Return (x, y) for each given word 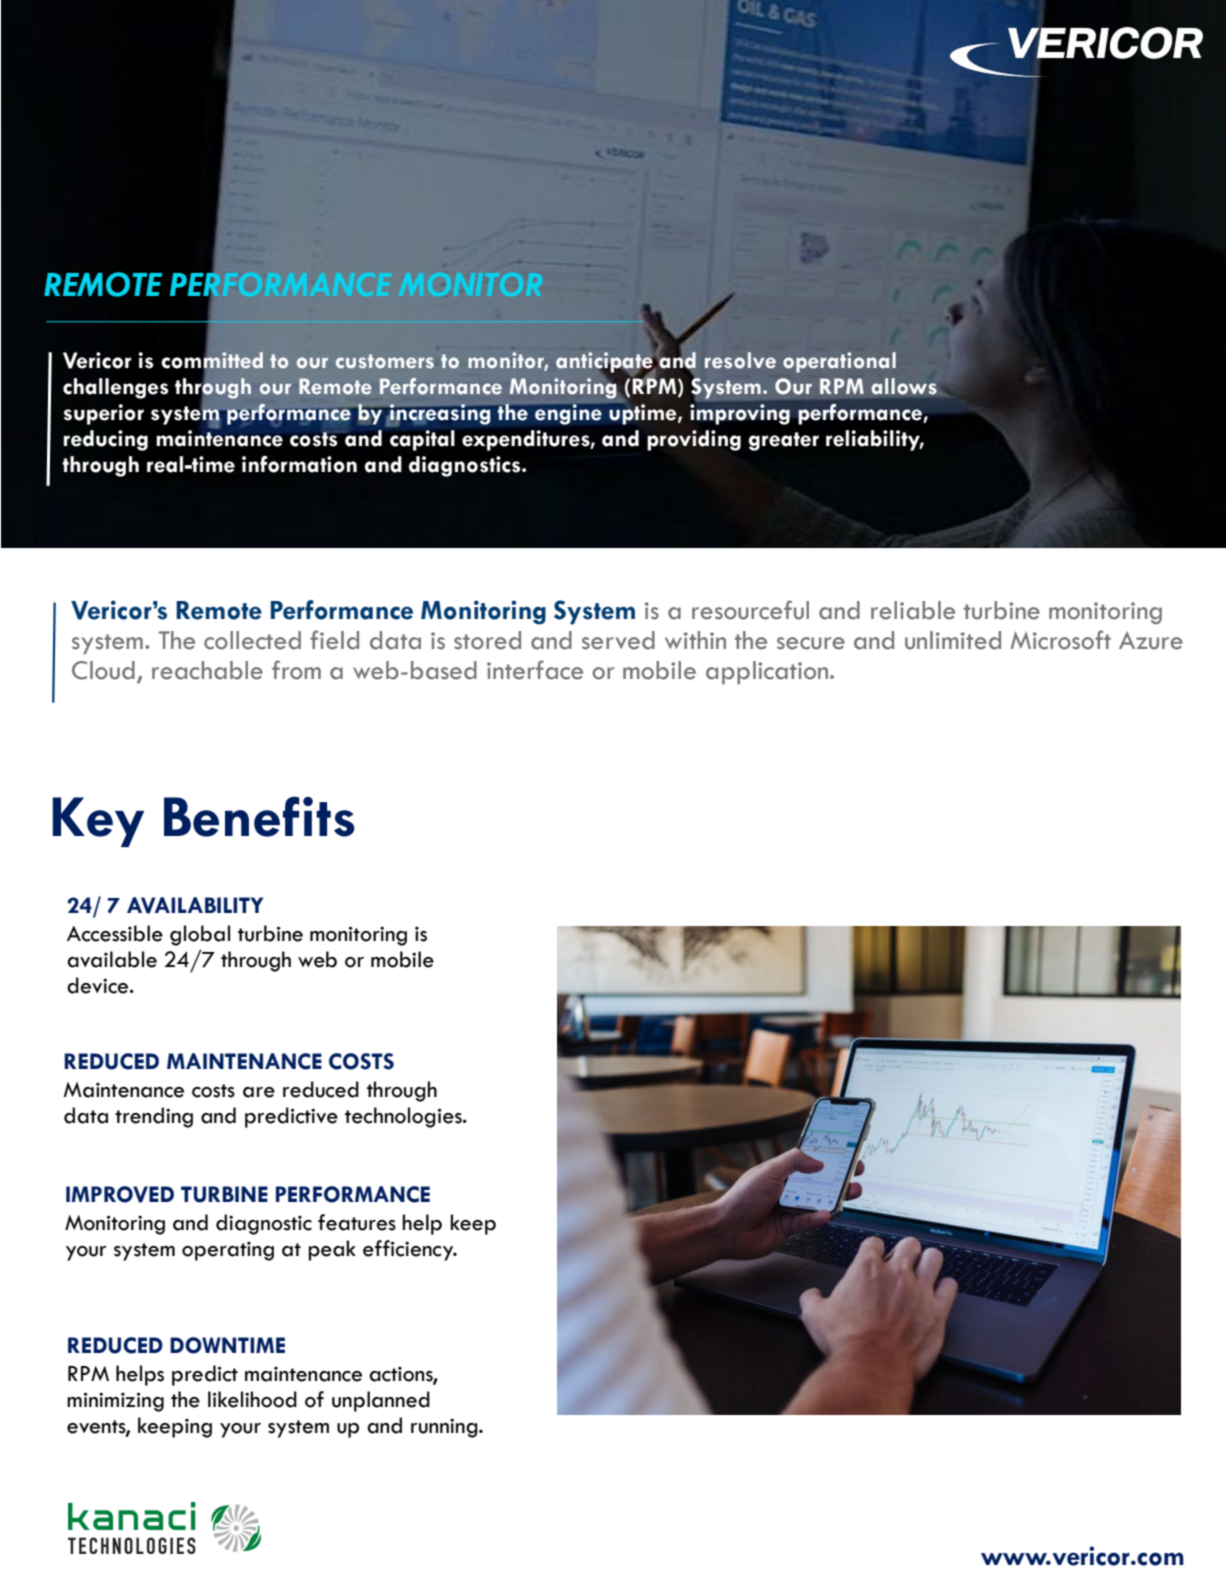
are (259, 1092)
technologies (404, 1117)
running (445, 1428)
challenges (116, 388)
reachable (207, 670)
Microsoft (1060, 640)
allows (904, 386)
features (357, 1222)
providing (694, 440)
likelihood (252, 1399)
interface (535, 670)
